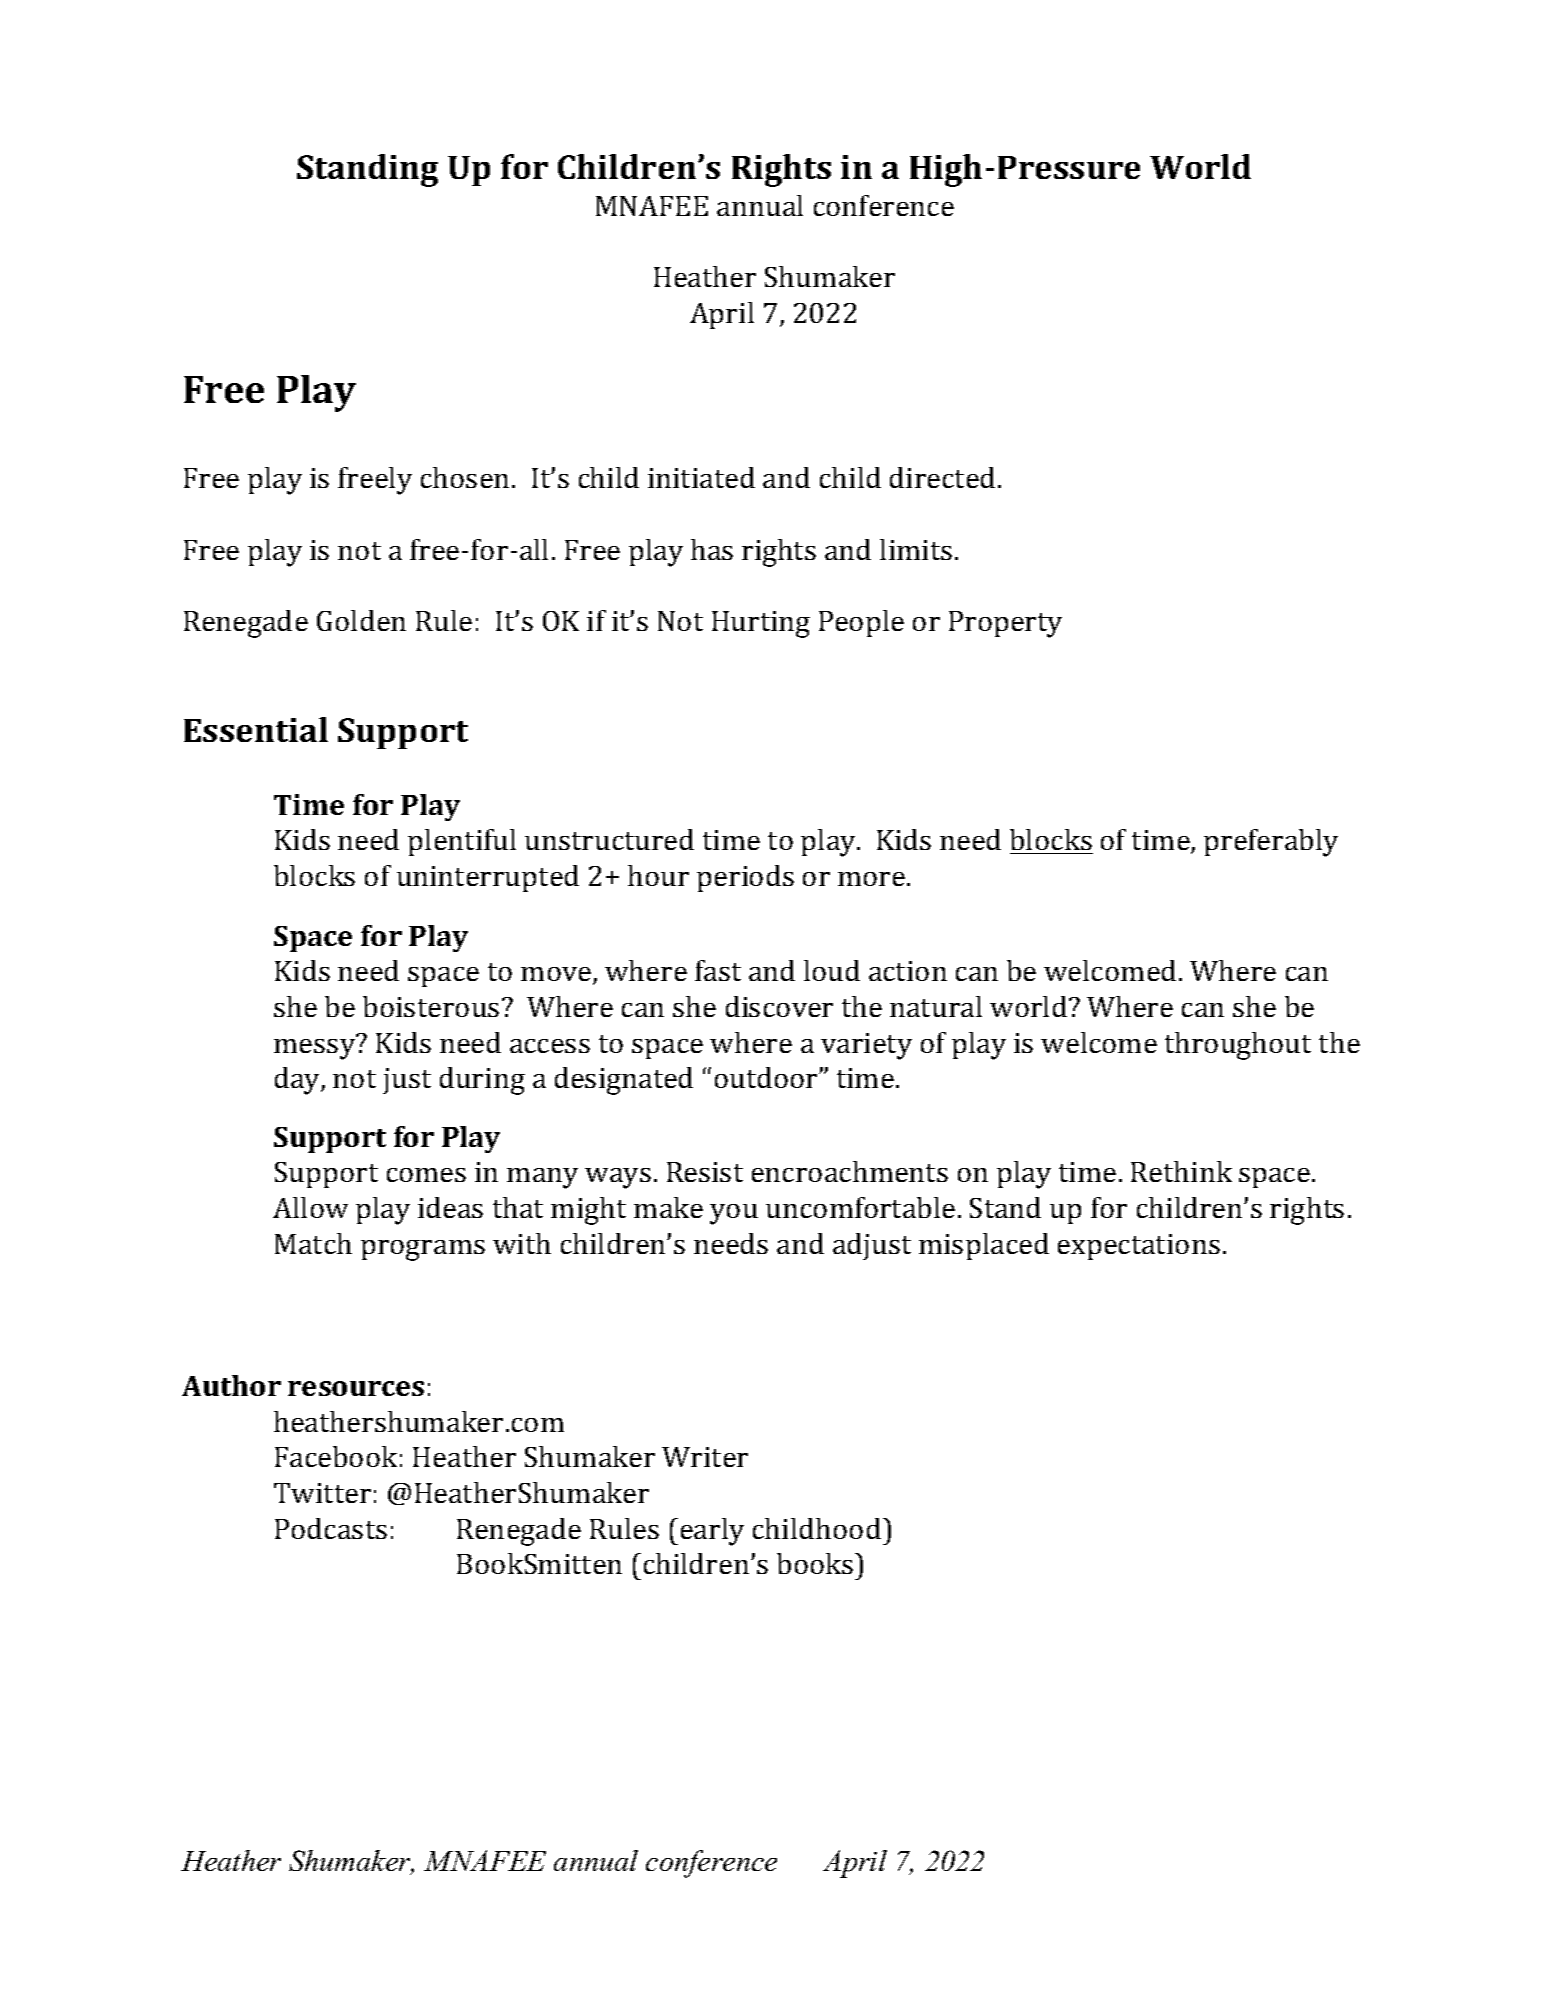 Image resolution: width=1549 pixels, height=2004 pixels. I want to click on periods, so click(745, 878).
